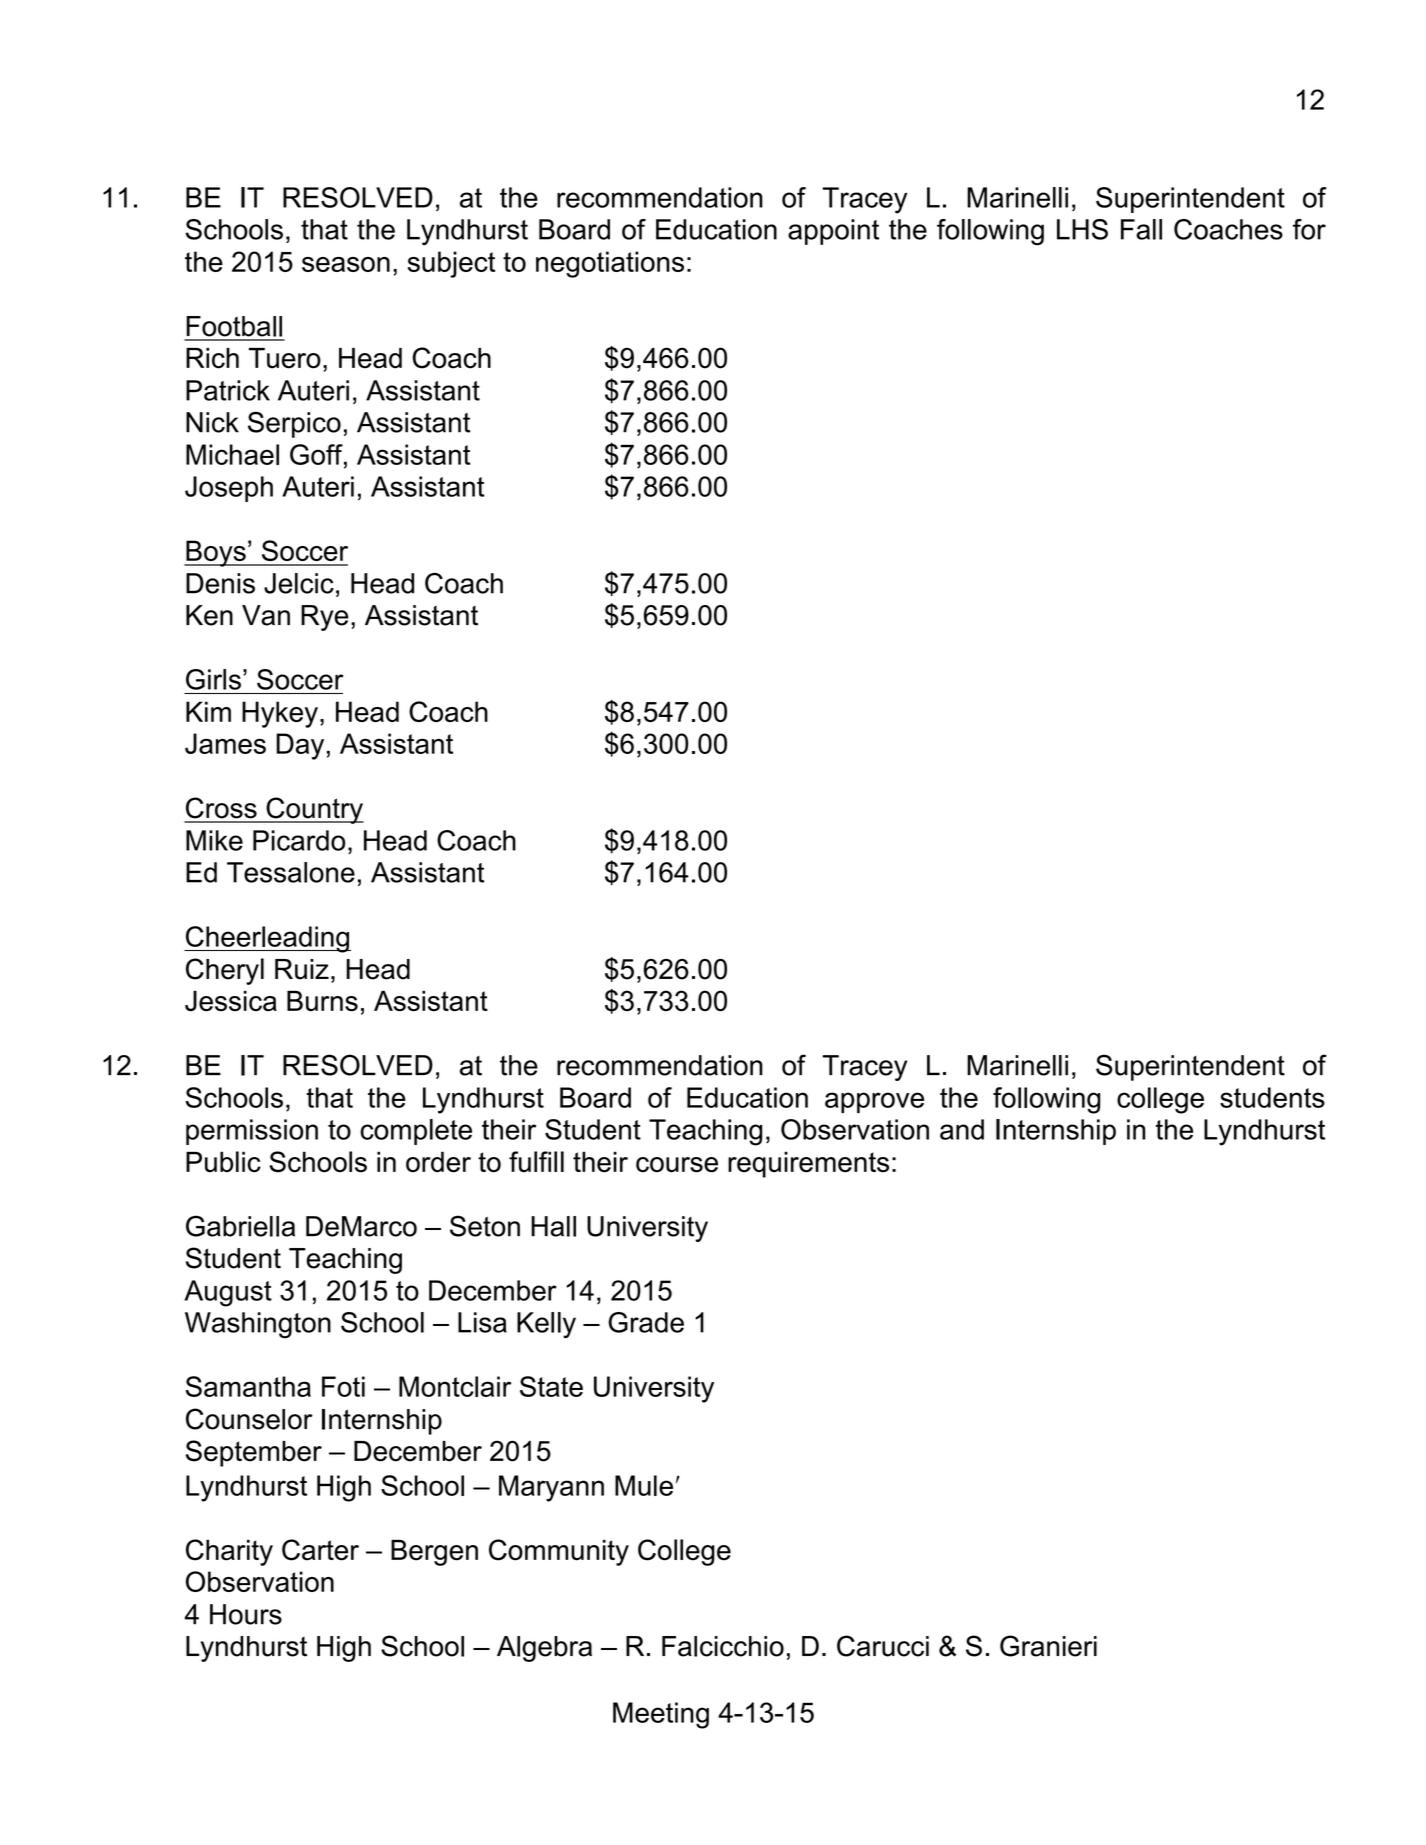 This screenshot has height=1845, width=1426. I want to click on appoint, so click(833, 232).
